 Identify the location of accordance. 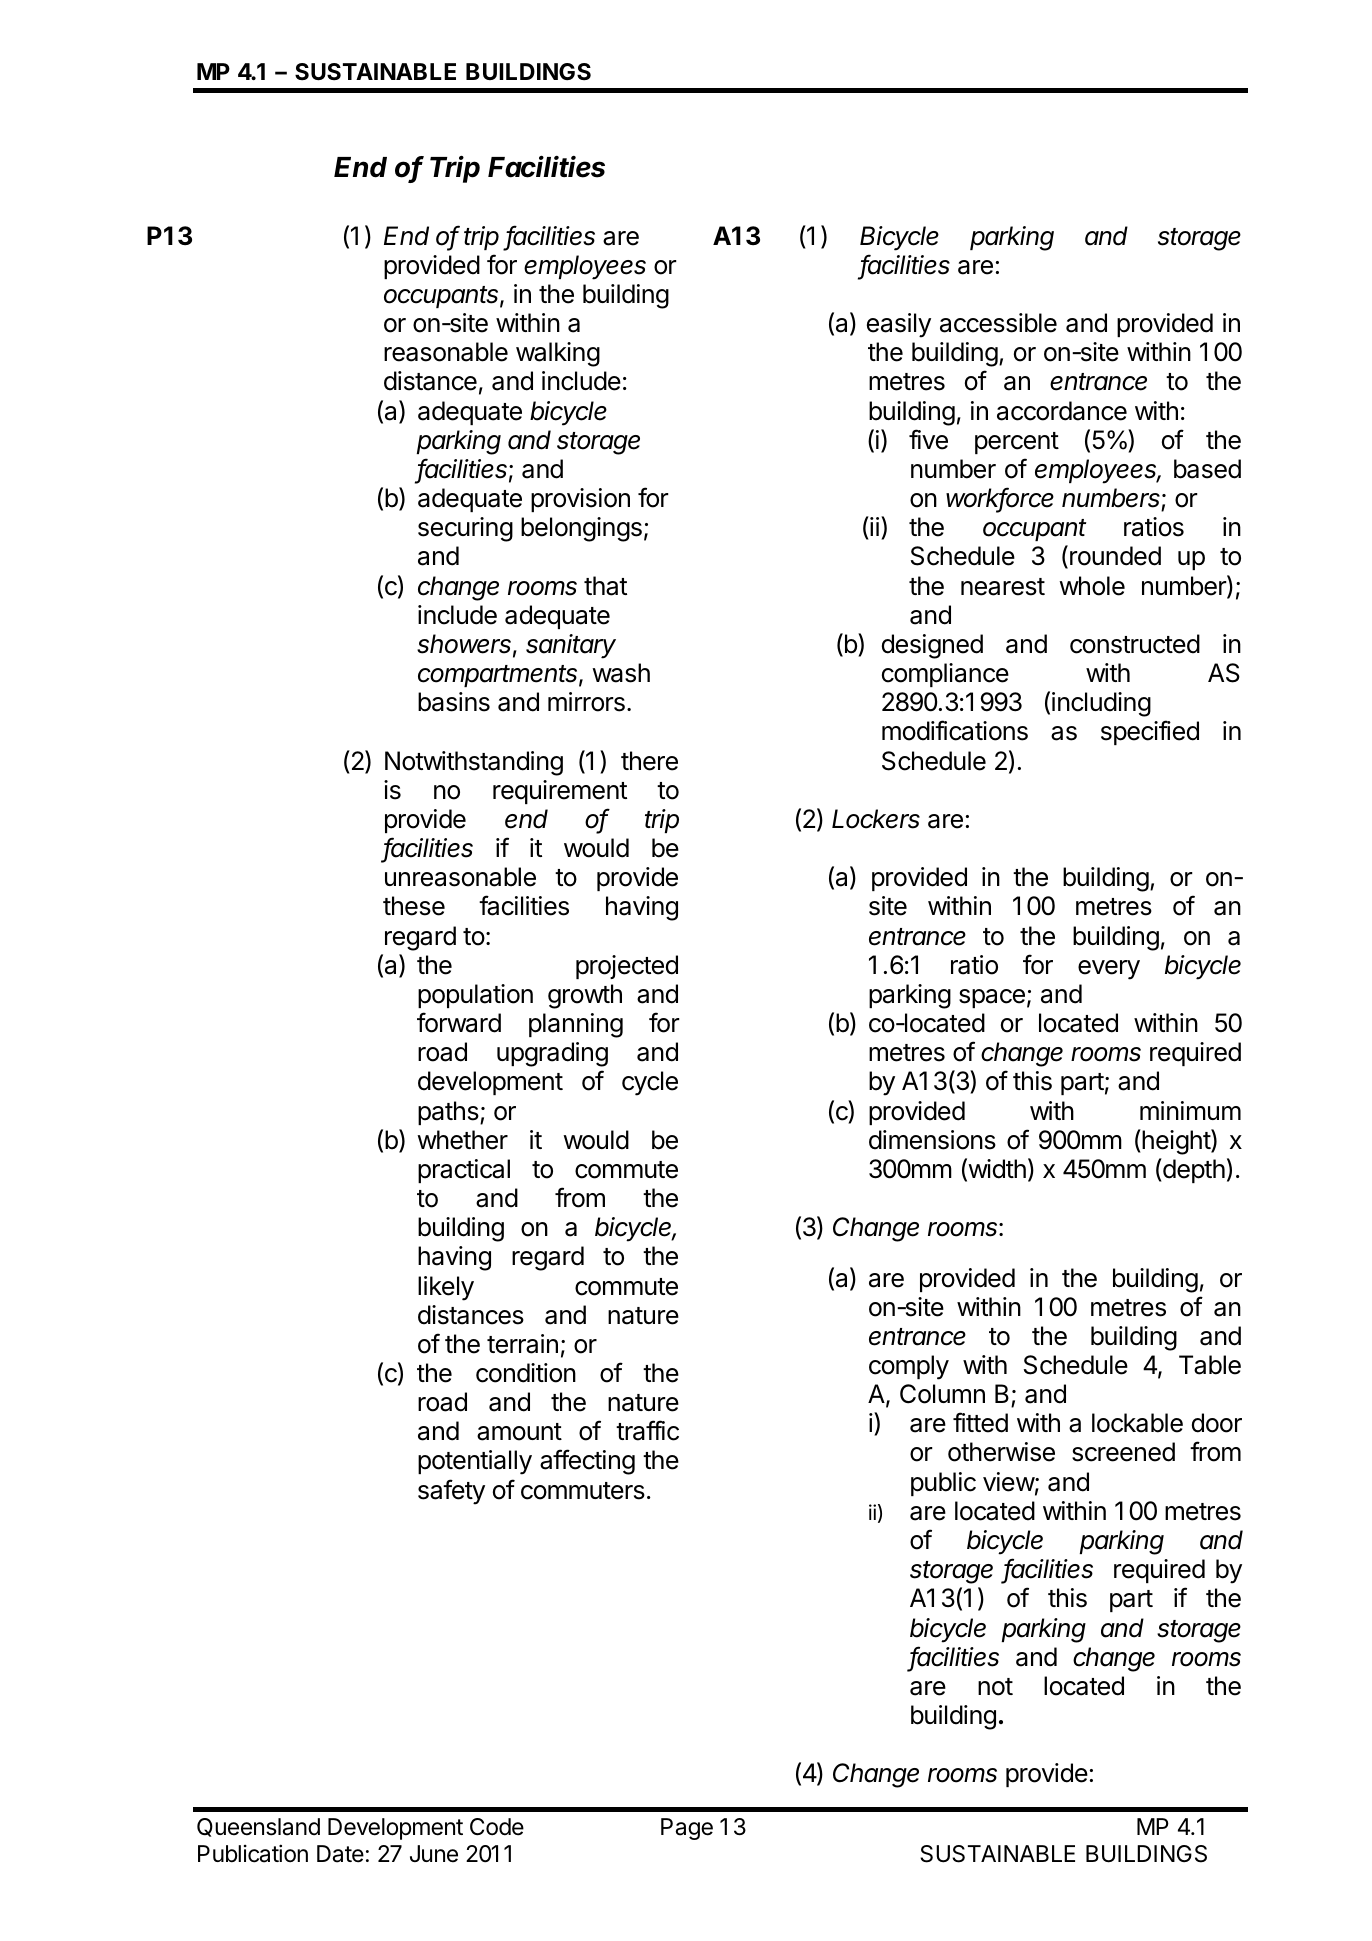
(1062, 411).
